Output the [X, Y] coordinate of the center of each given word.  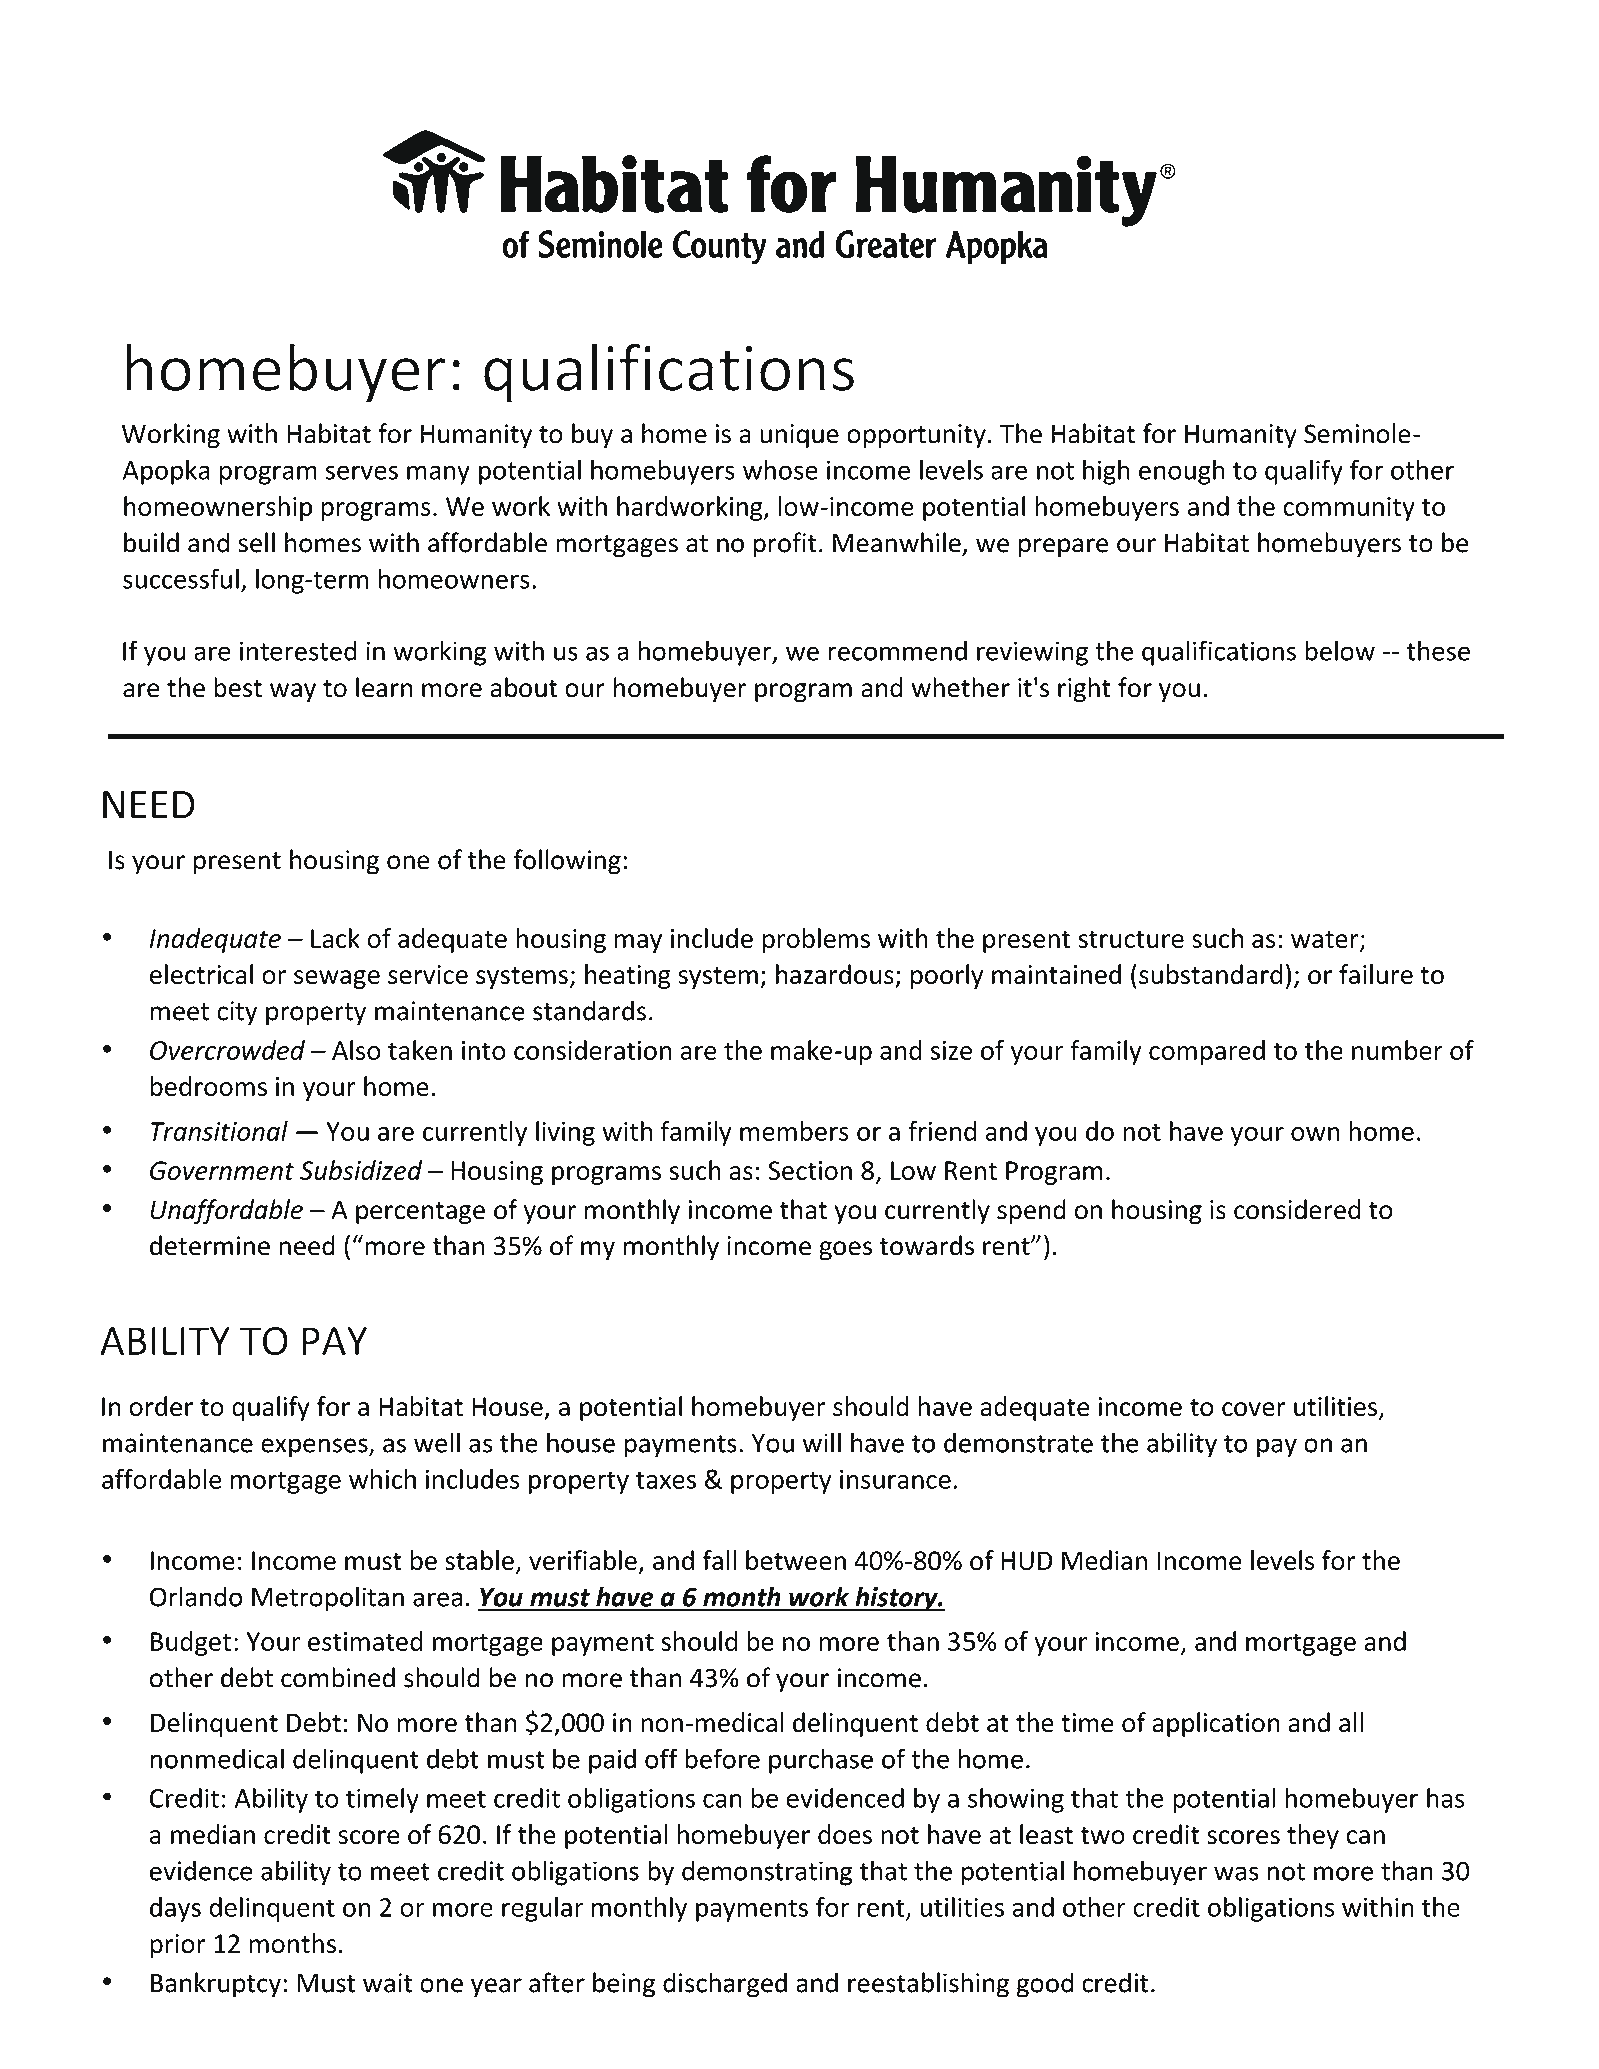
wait [388, 1983]
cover [1254, 1409]
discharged [725, 1985]
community [1349, 509]
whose [780, 469]
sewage [337, 979]
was [1236, 1873]
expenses [315, 1448]
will [821, 1442]
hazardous [835, 974]
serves [361, 472]
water [1326, 940]
